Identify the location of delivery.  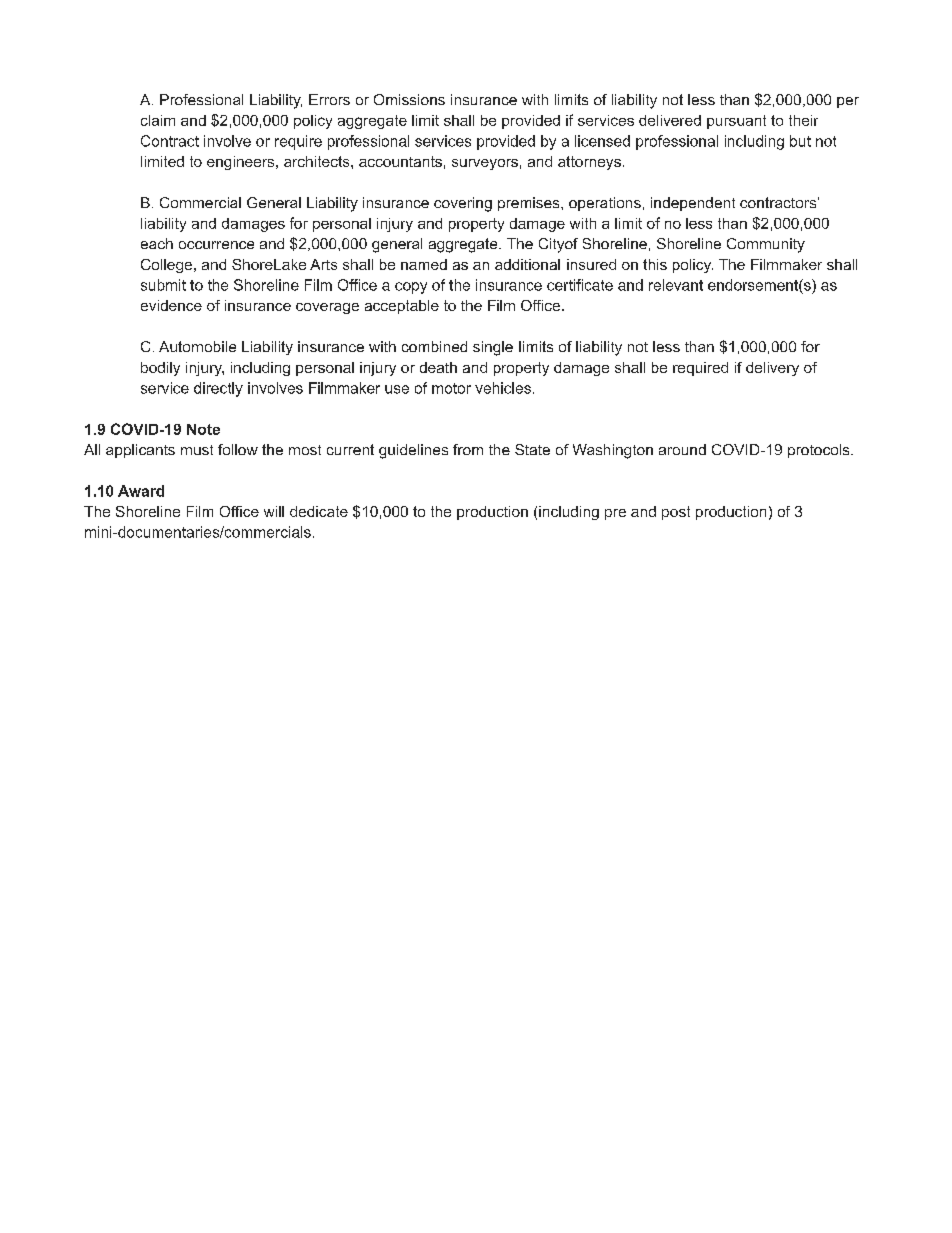
(772, 369).
